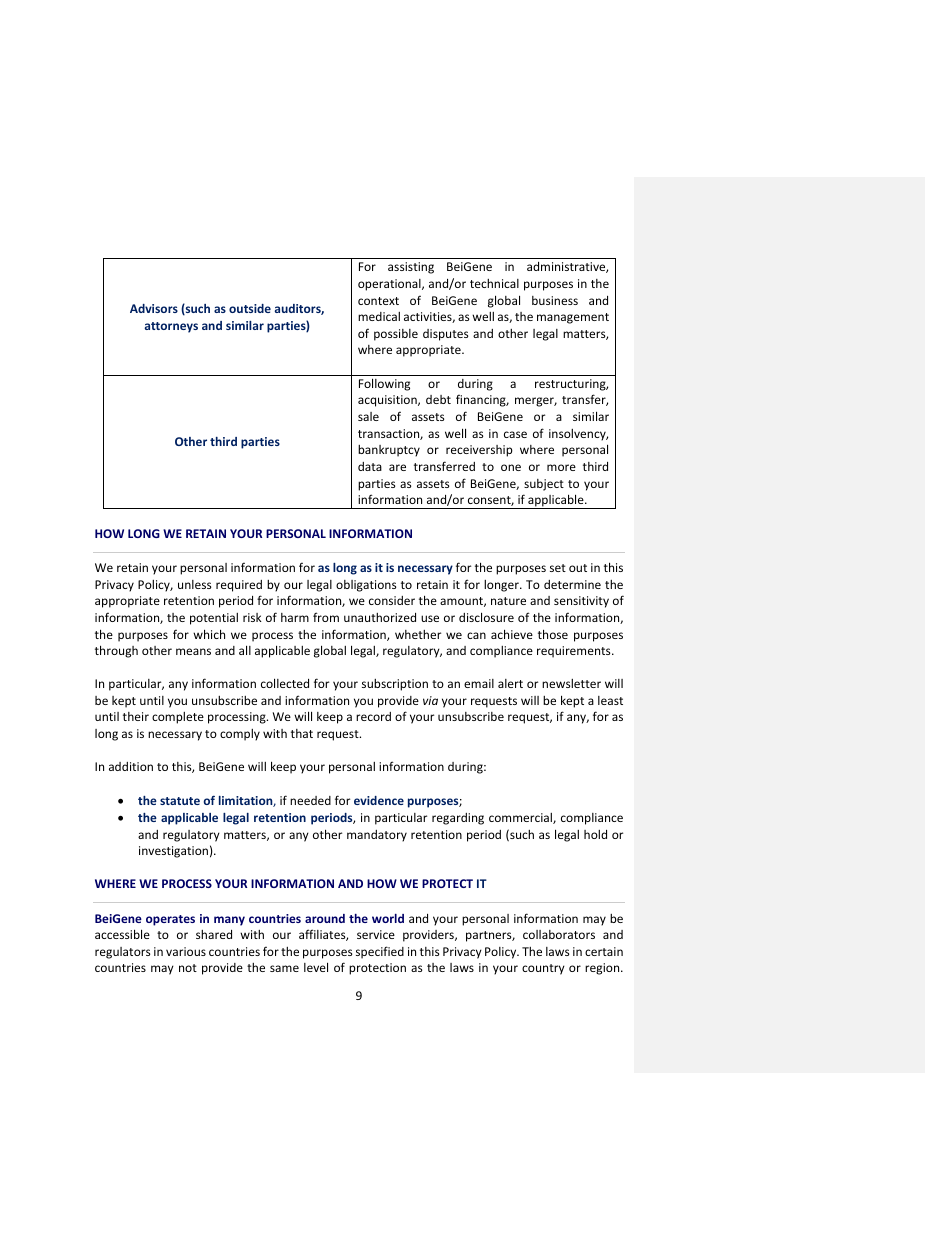 The image size is (952, 1233). What do you see at coordinates (378, 301) in the image?
I see `context` at bounding box center [378, 301].
